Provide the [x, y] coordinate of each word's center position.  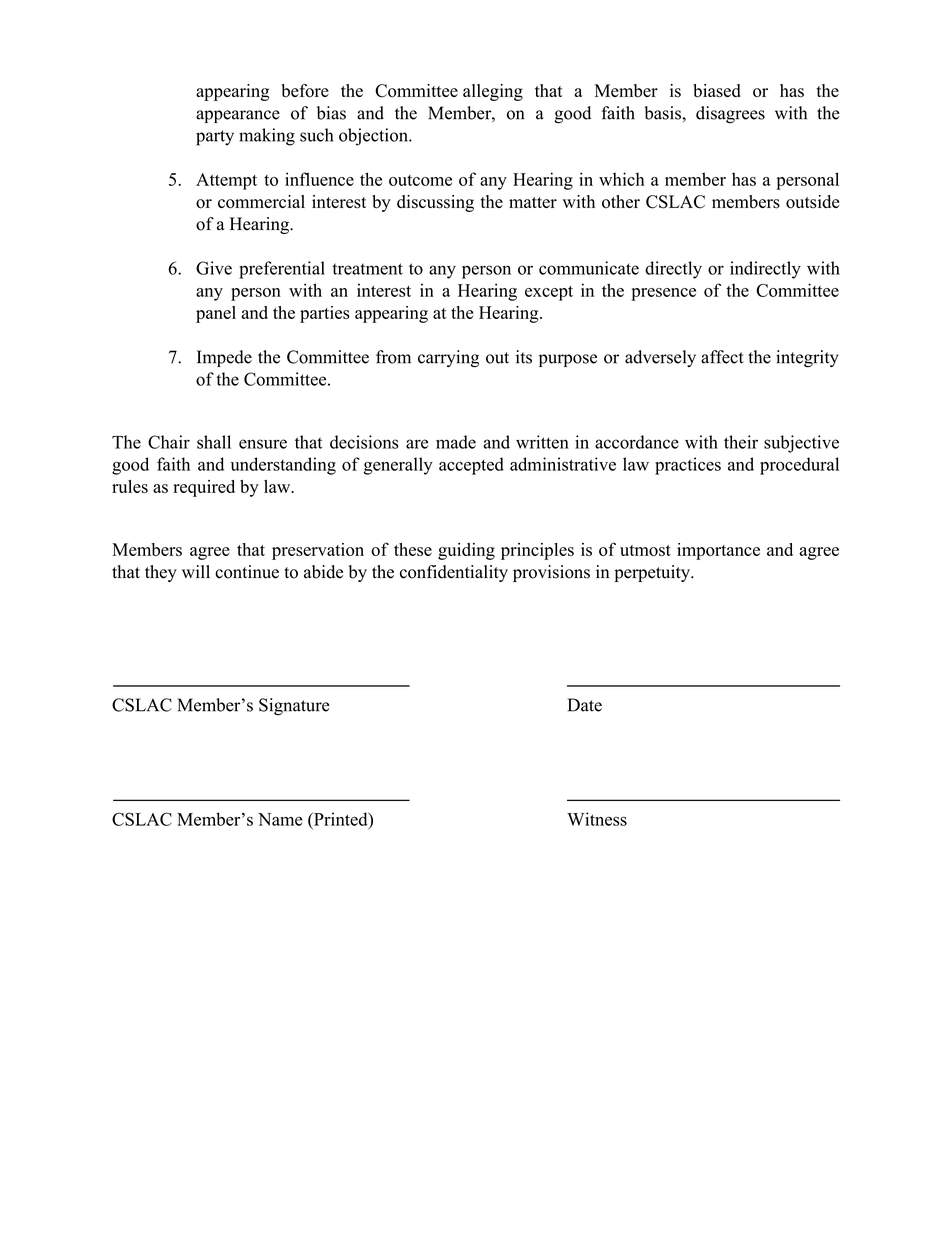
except [549, 293]
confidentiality [454, 573]
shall [214, 442]
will [196, 571]
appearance [238, 116]
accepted [471, 466]
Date [585, 705]
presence [663, 294]
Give [214, 268]
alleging [493, 92]
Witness [597, 819]
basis [663, 113]
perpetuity [653, 573]
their [741, 442]
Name [280, 819]
